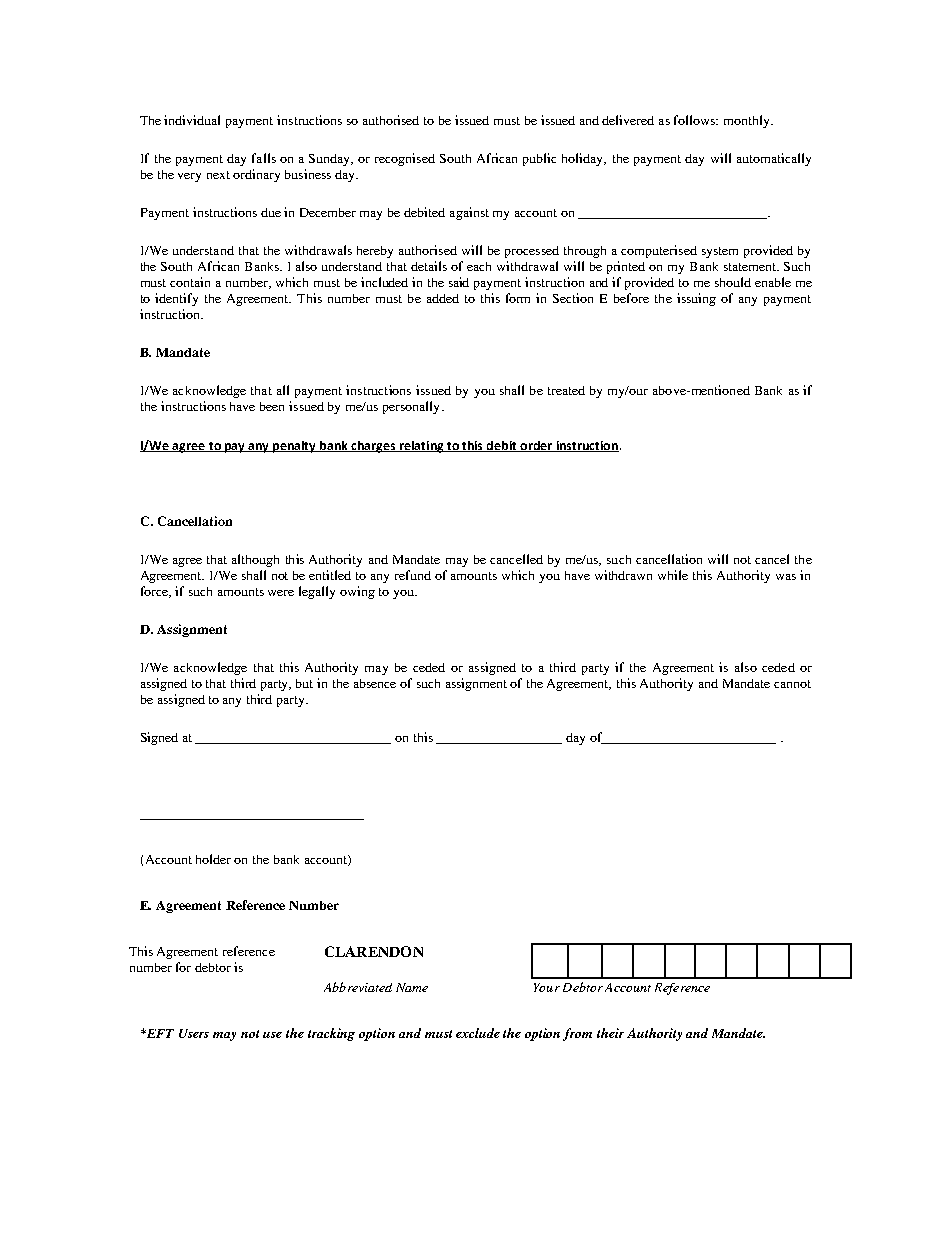  What do you see at coordinates (255, 560) in the document?
I see `although` at bounding box center [255, 560].
